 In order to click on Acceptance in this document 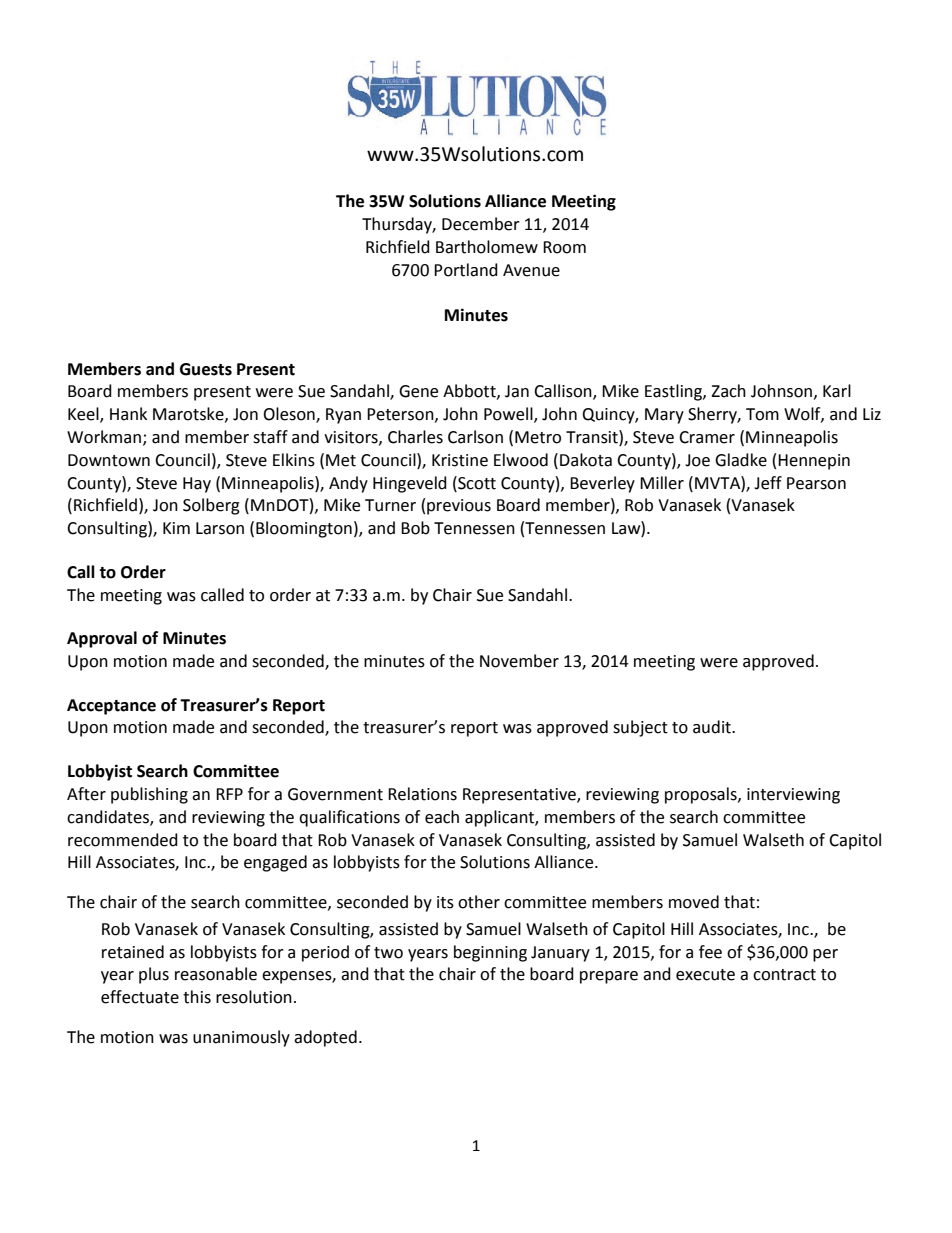, I will do `click(111, 707)`.
